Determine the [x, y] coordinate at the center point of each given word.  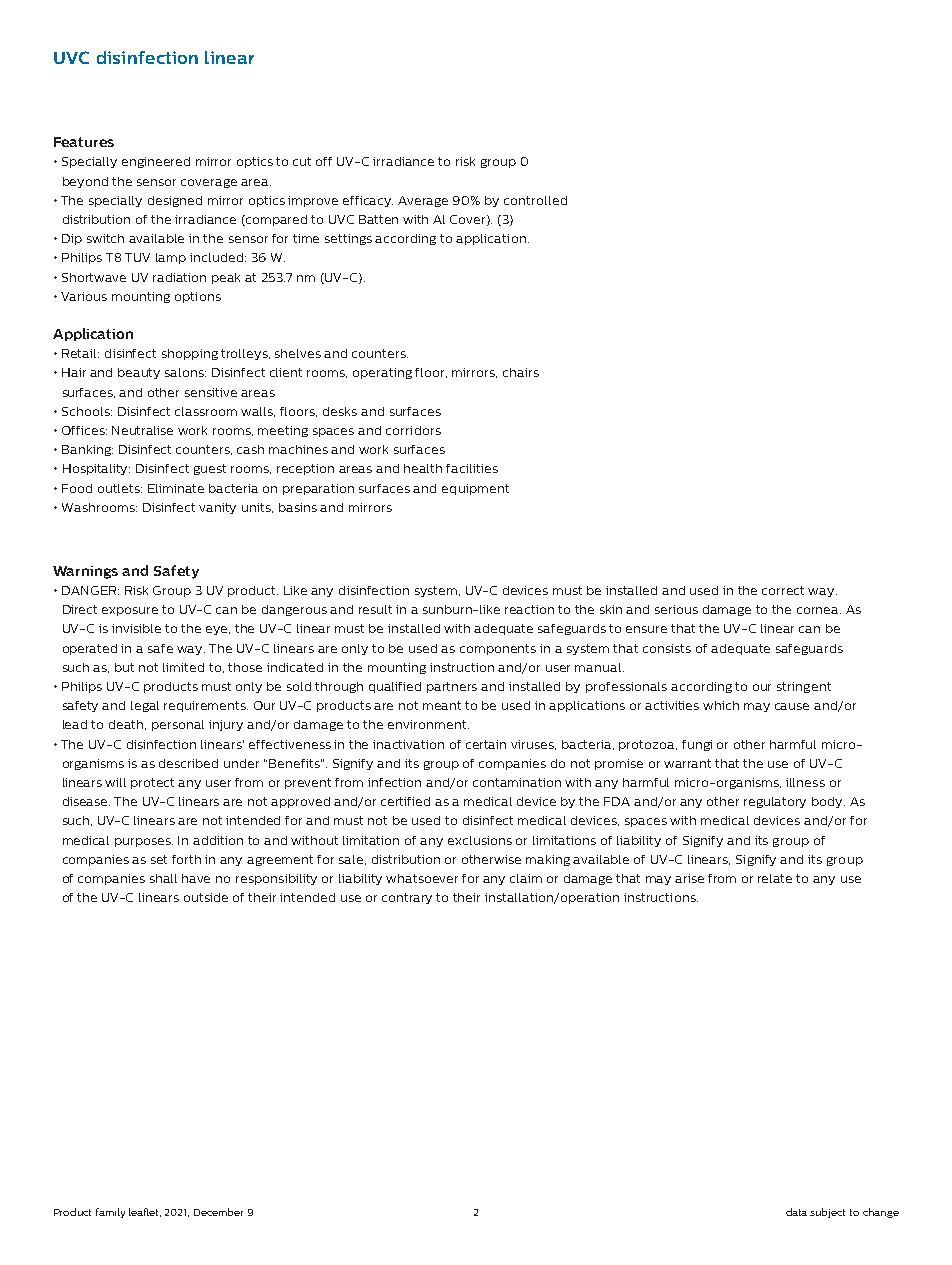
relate [775, 878]
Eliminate [176, 488]
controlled [535, 200]
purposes [144, 842]
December [218, 1212]
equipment [475, 489]
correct [783, 590]
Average [423, 201]
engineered [156, 162]
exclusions [480, 840]
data [796, 1212]
